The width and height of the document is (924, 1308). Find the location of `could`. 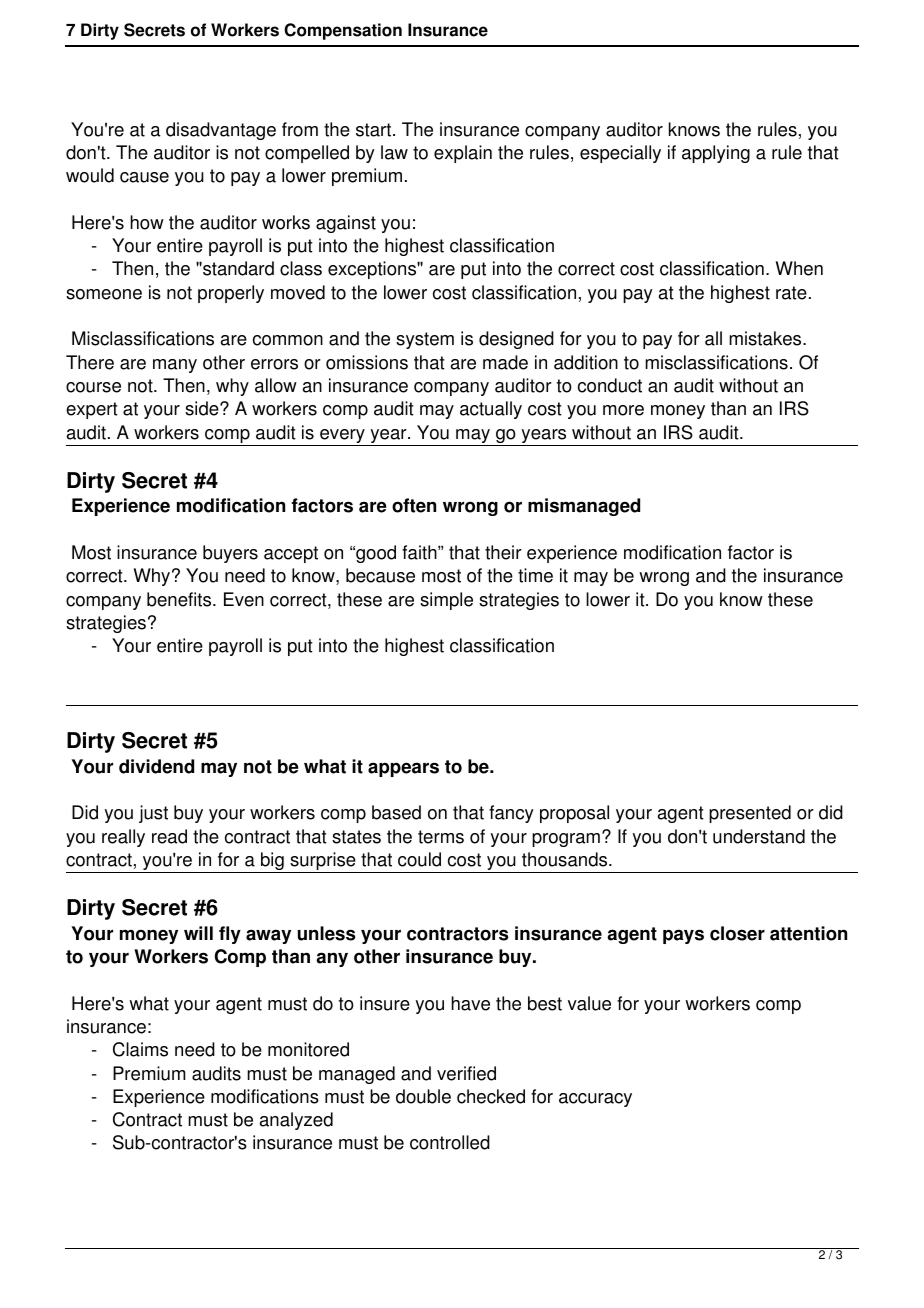

could is located at coordinates (419, 859).
